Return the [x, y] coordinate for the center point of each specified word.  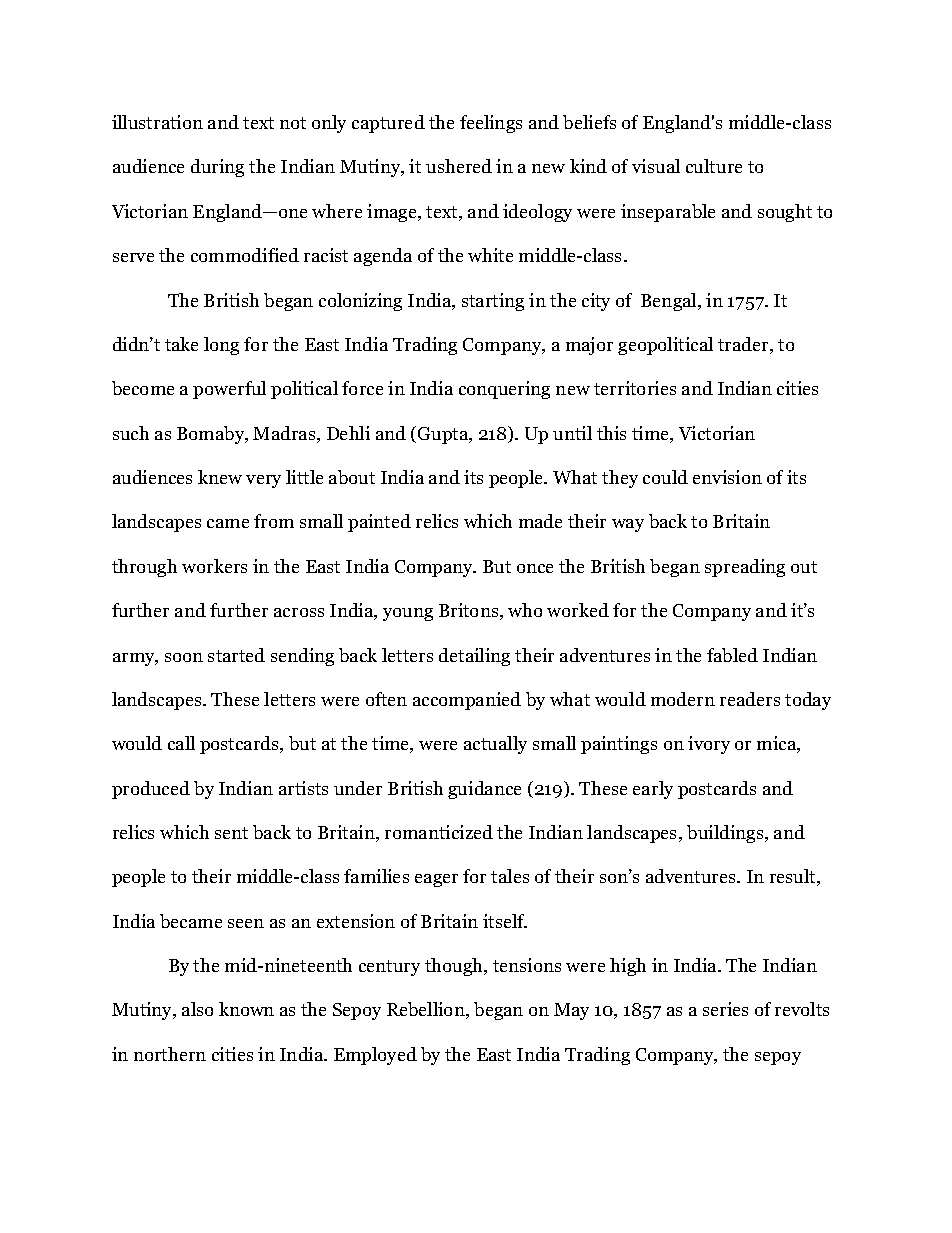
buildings [725, 834]
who [525, 610]
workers [214, 566]
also [197, 1009]
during [217, 168]
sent [231, 833]
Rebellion [427, 1010]
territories [635, 388]
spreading [745, 568]
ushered [459, 166]
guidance [484, 790]
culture [714, 166]
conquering [504, 390]
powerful [229, 390]
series [725, 1009]
